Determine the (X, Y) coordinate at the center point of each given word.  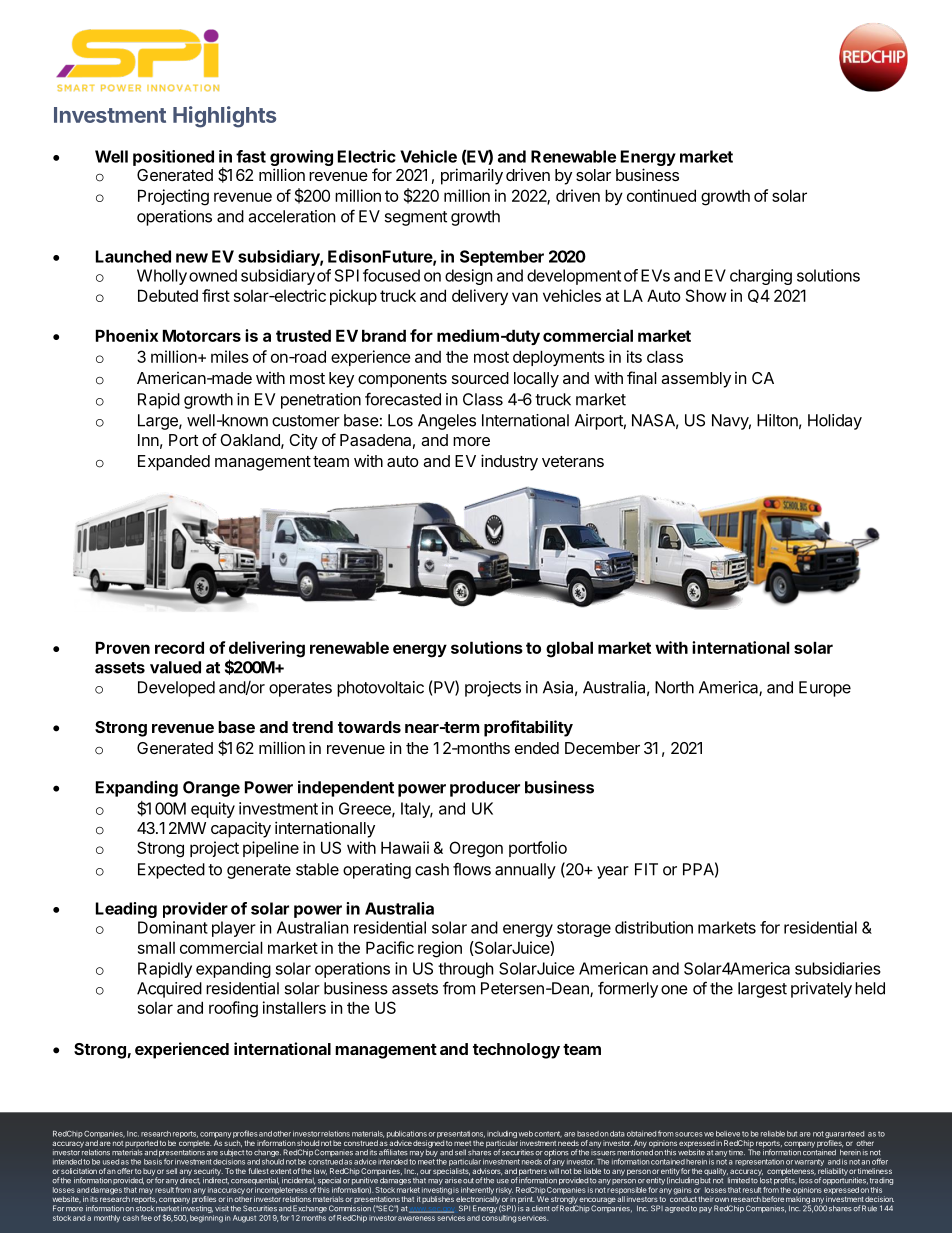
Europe (825, 689)
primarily (472, 176)
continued (661, 195)
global (569, 649)
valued (175, 667)
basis (153, 1162)
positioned (173, 158)
